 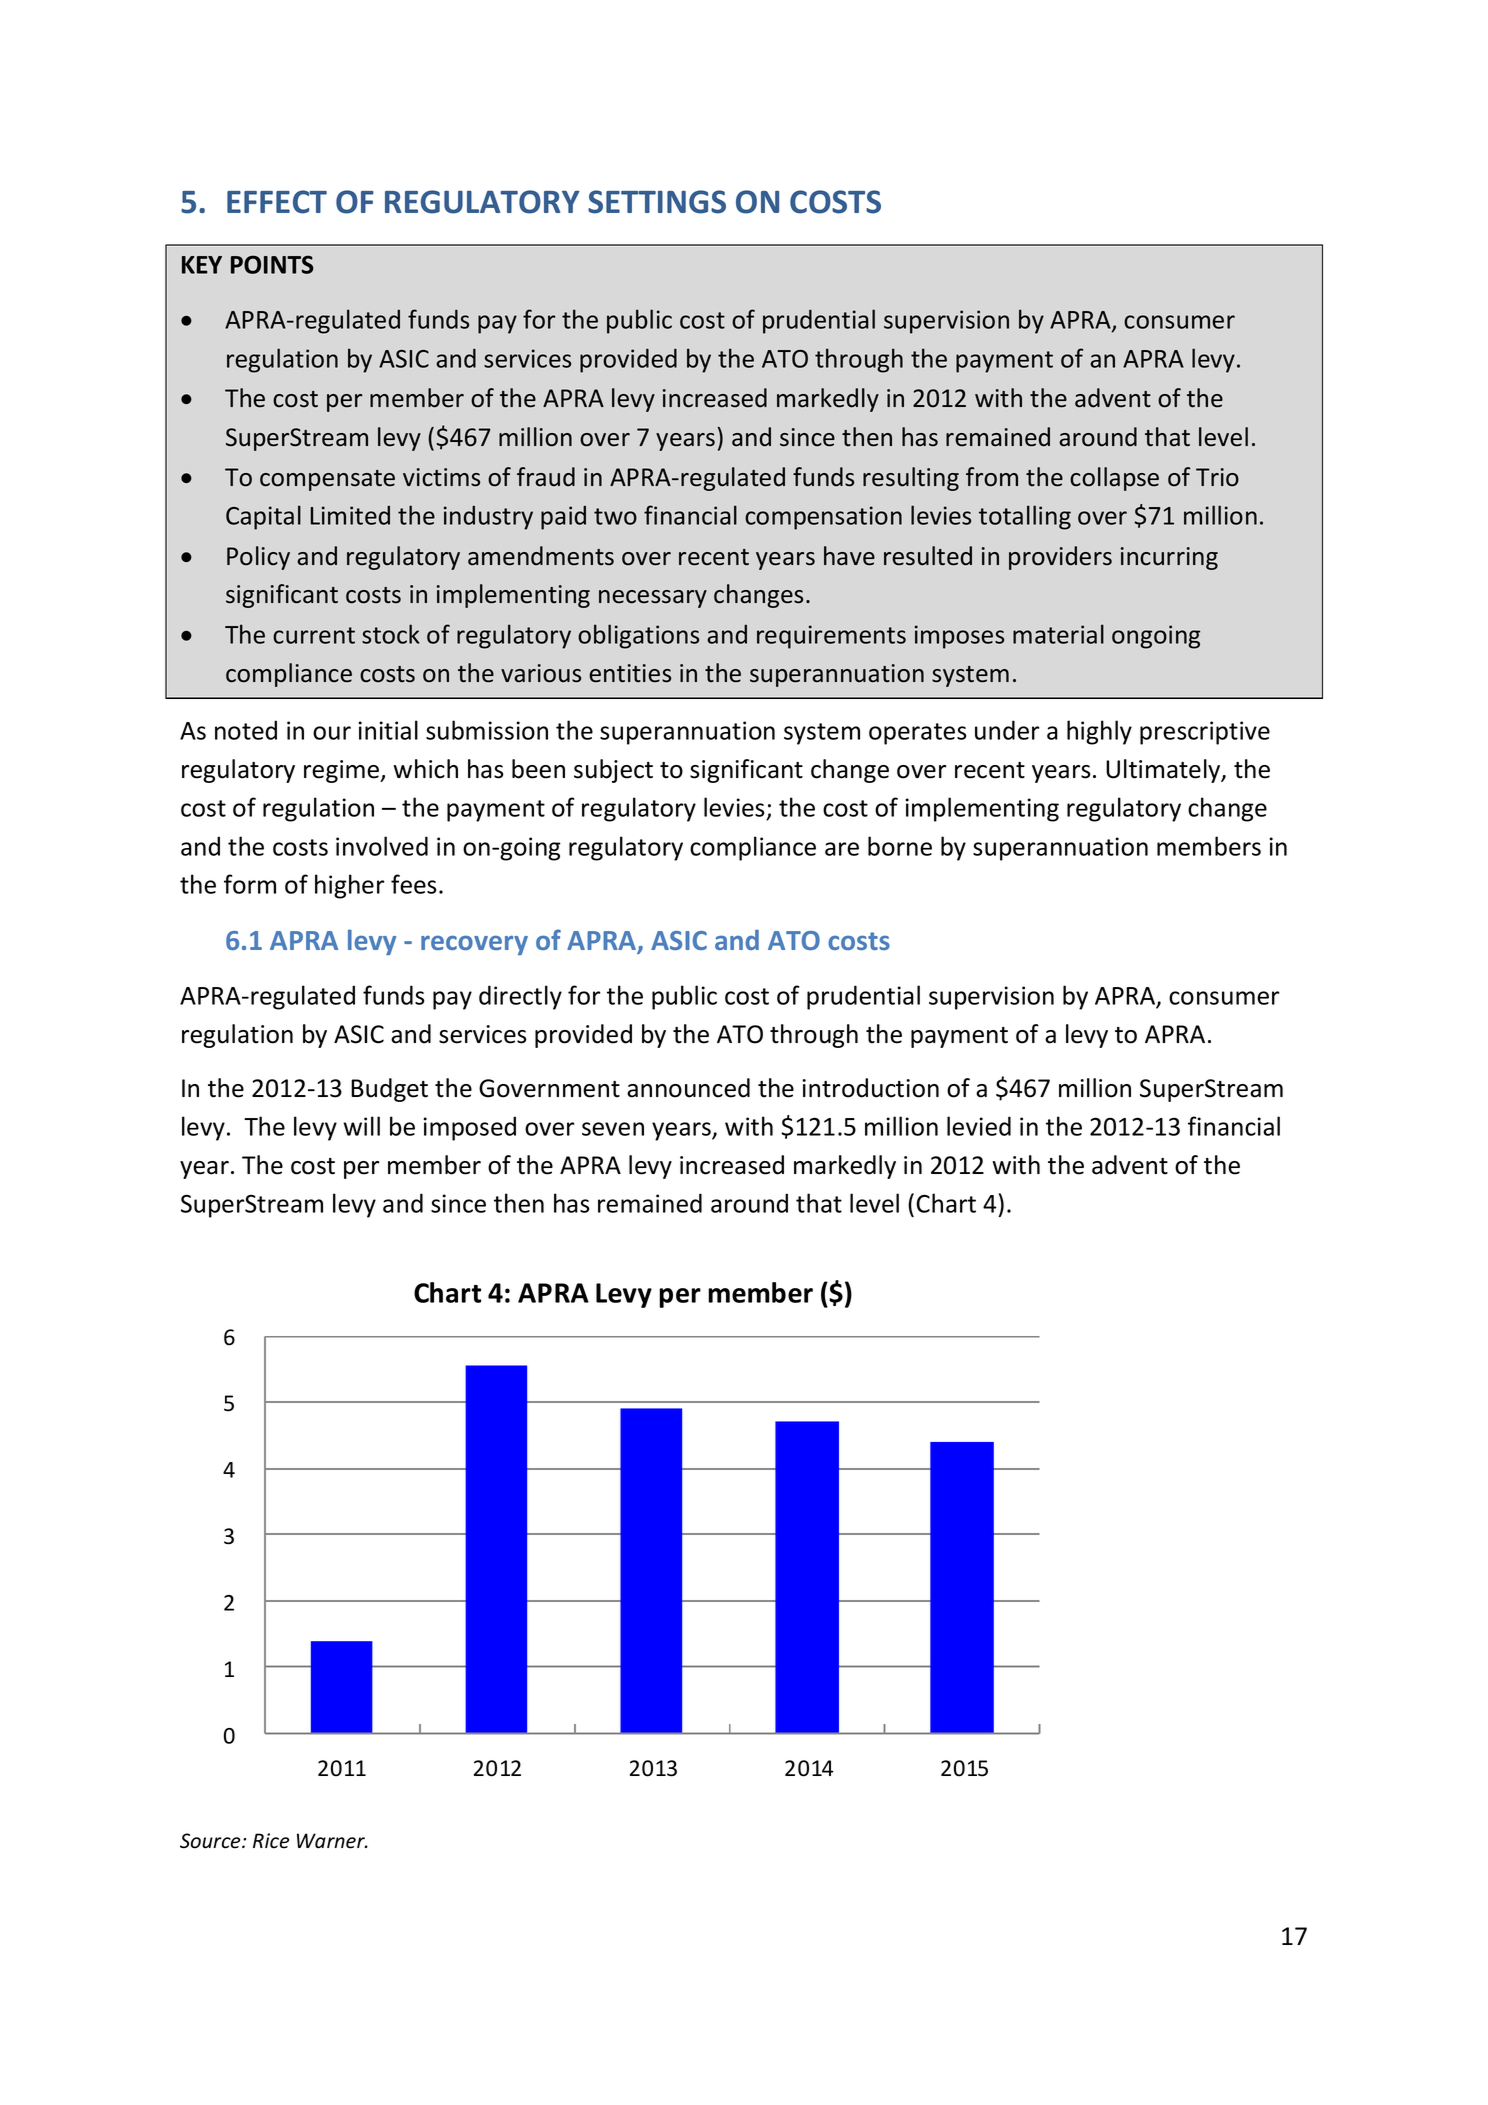 I want to click on regime, so click(x=343, y=771).
